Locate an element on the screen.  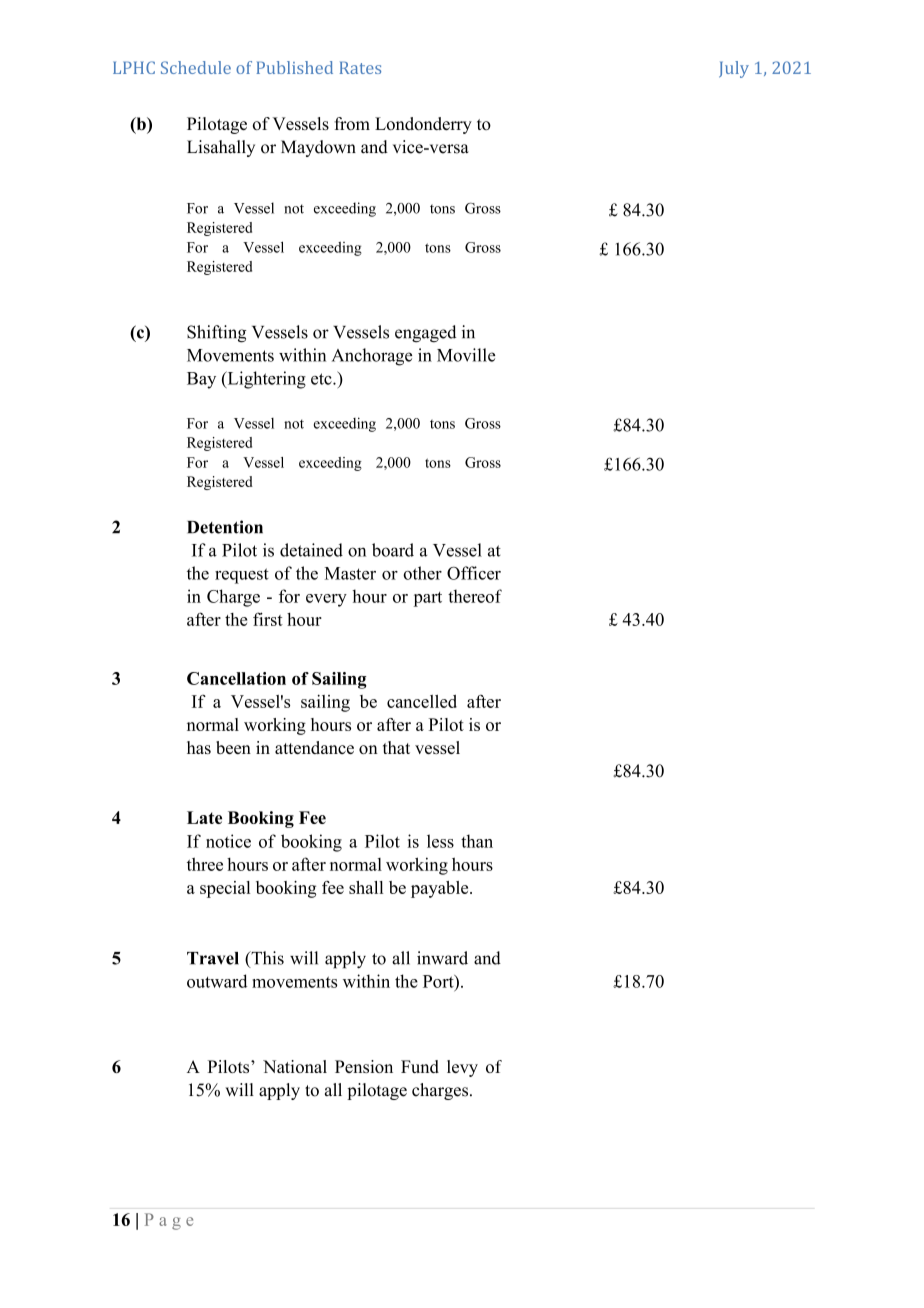
notice is located at coordinates (228, 841).
